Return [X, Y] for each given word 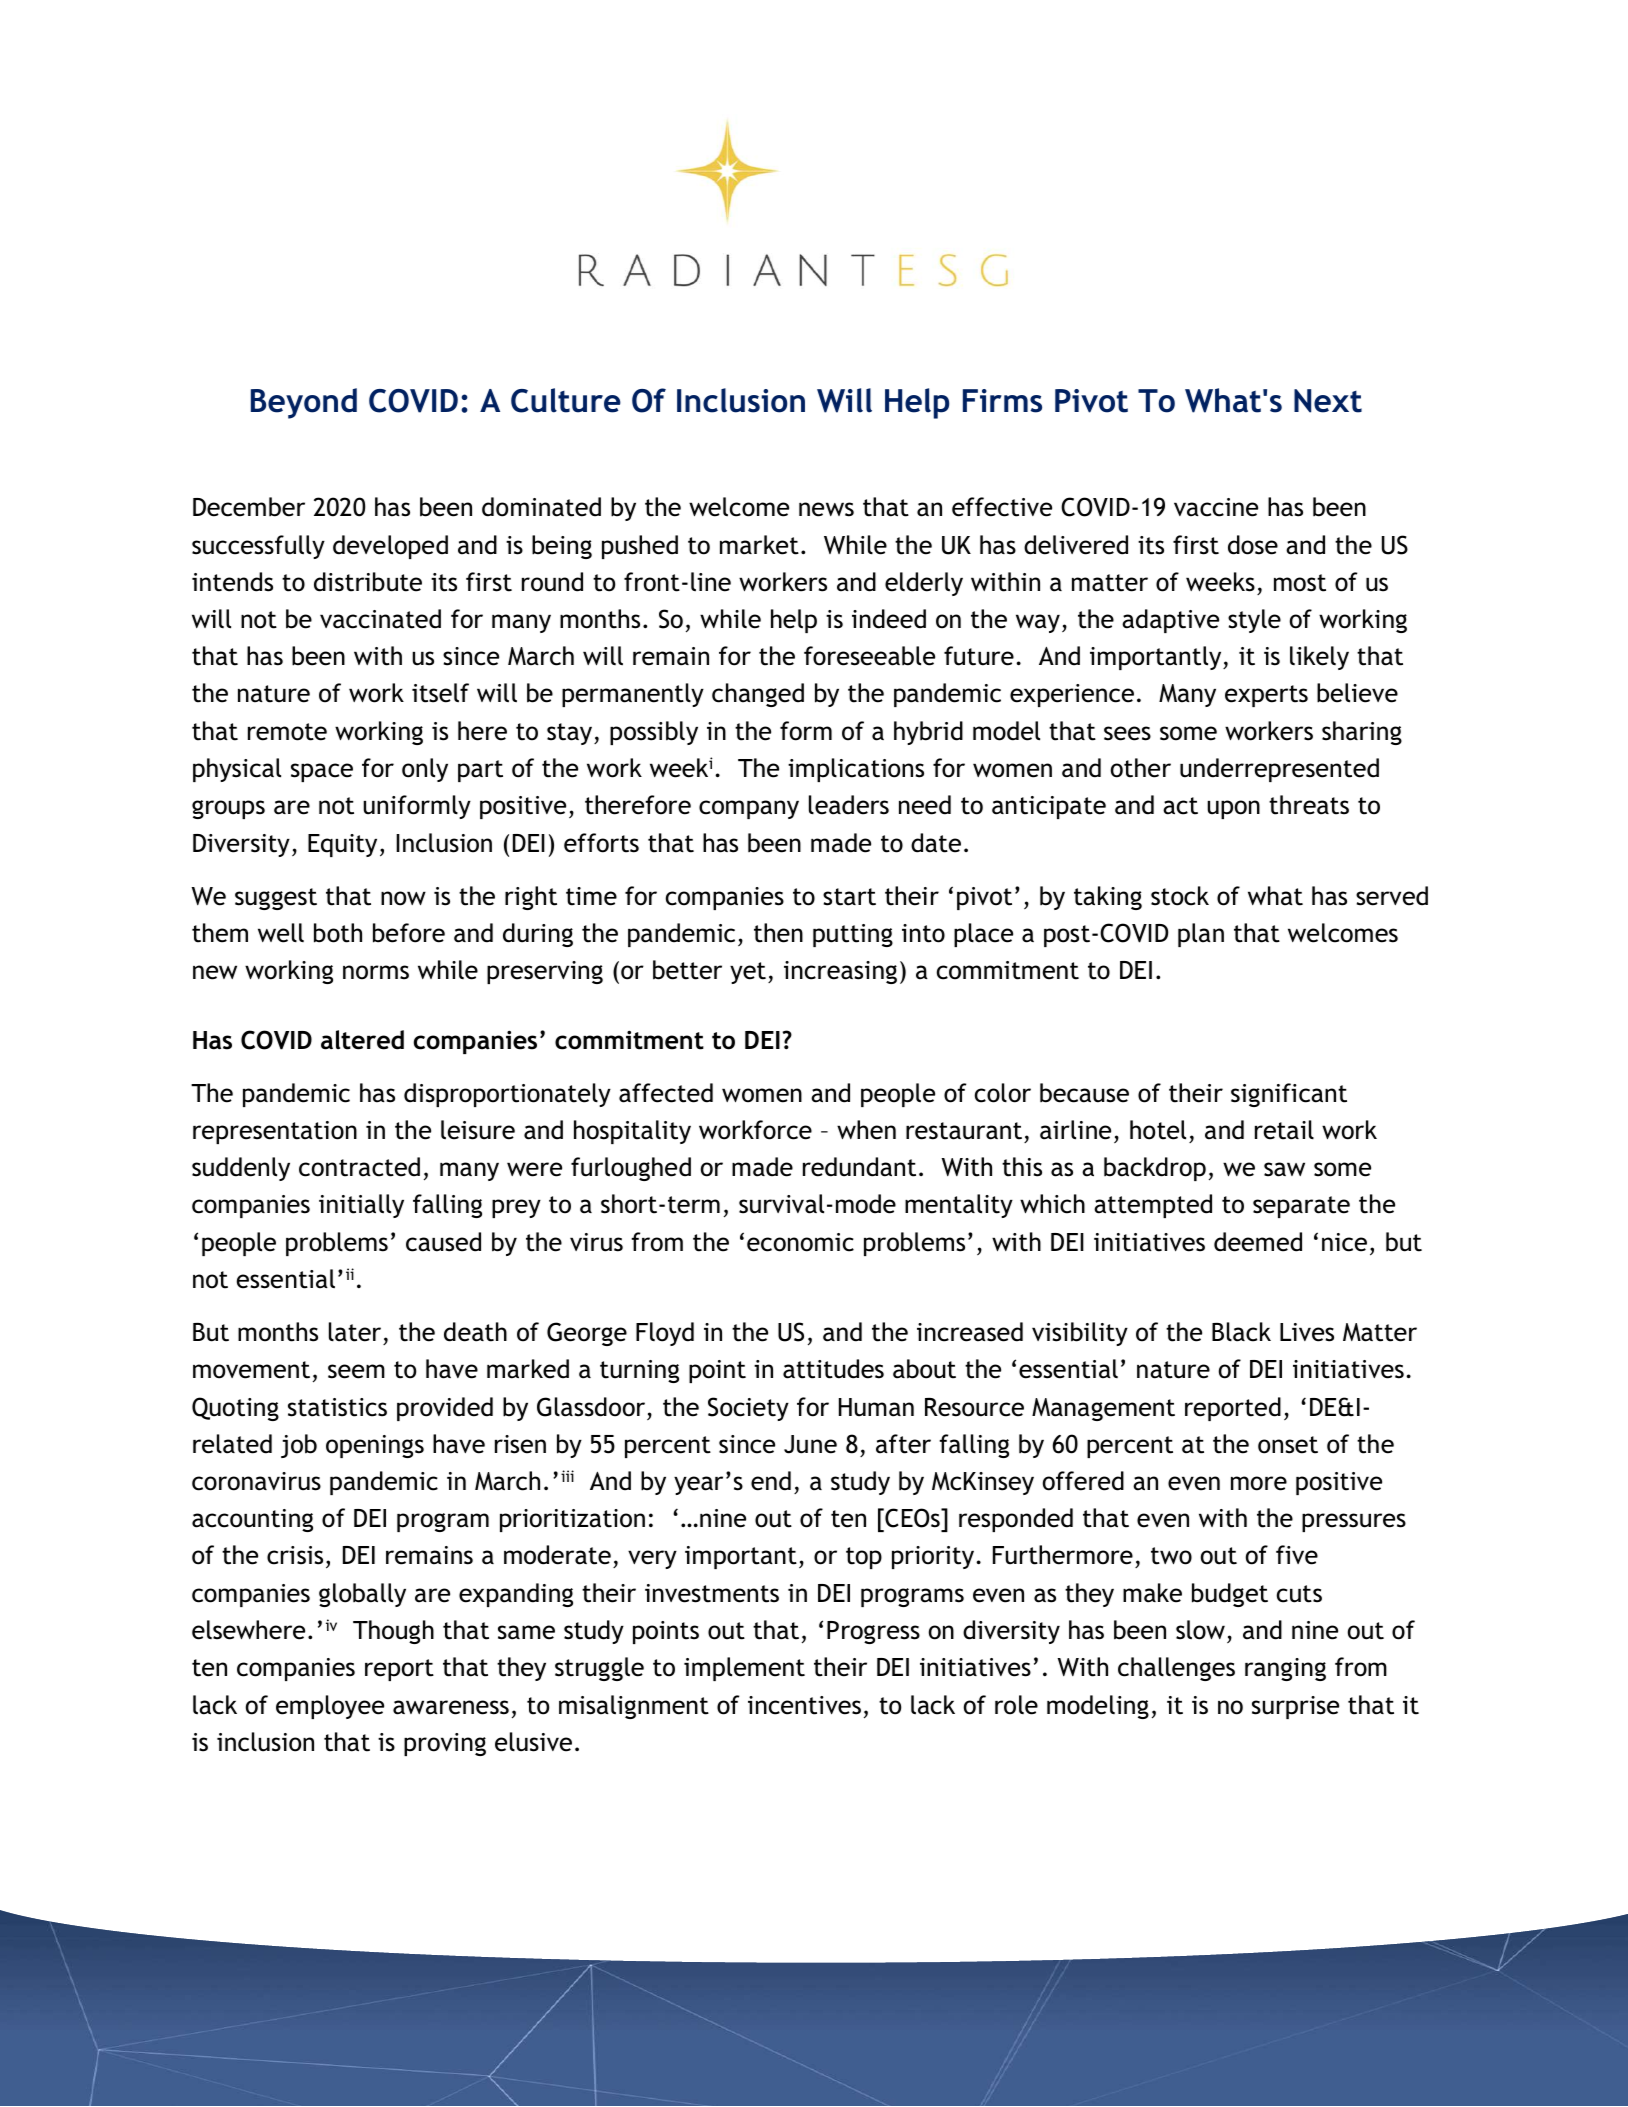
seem [356, 1371]
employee [330, 1707]
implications [856, 770]
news [826, 509]
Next [1328, 401]
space [322, 772]
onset [1288, 1445]
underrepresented [1279, 770]
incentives [804, 1705]
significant [1289, 1095]
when [866, 1130]
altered [362, 1040]
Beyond [304, 403]
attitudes [833, 1369]
